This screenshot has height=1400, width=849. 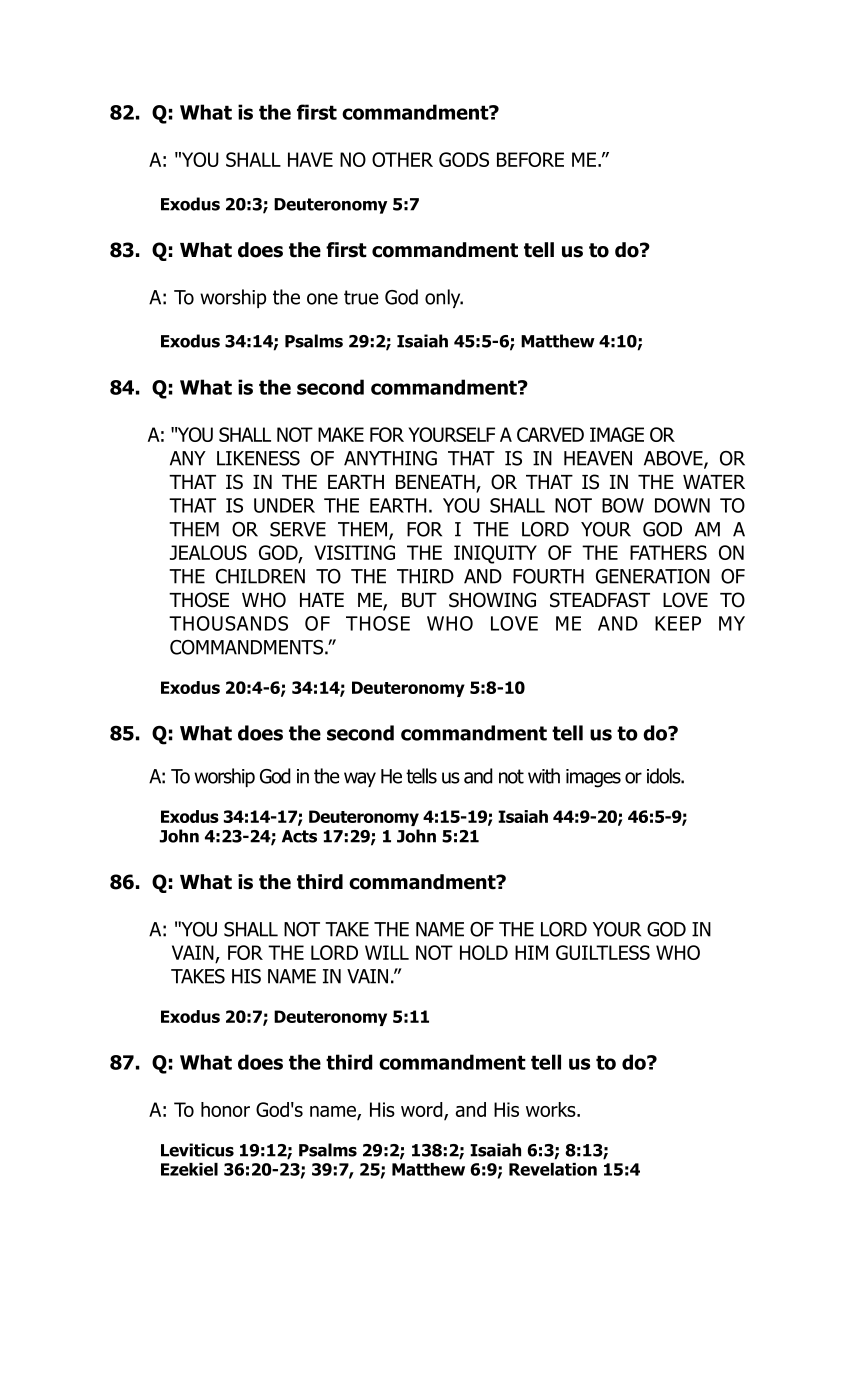 I want to click on honor, so click(x=225, y=1109).
